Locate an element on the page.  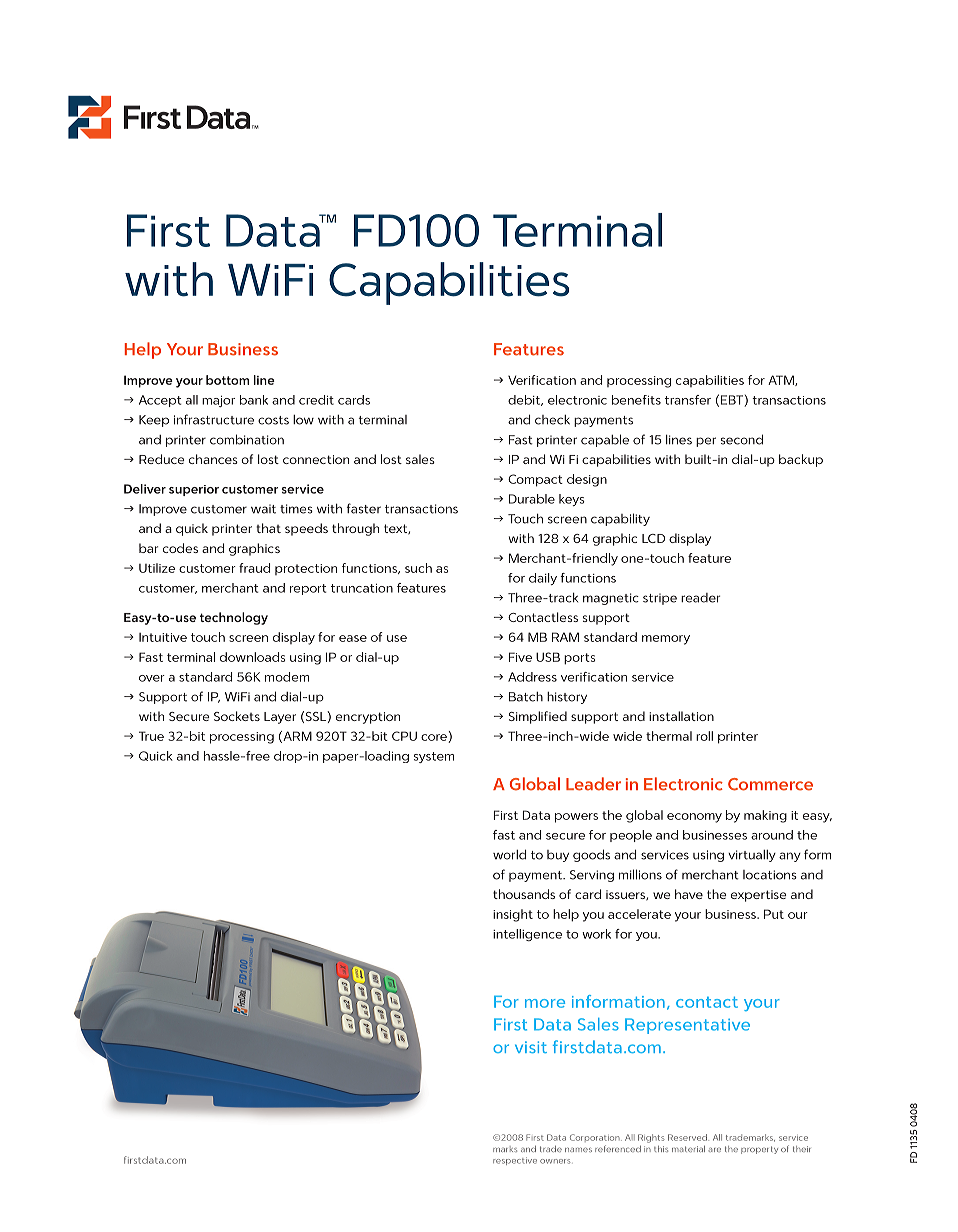
downloads is located at coordinates (253, 657).
